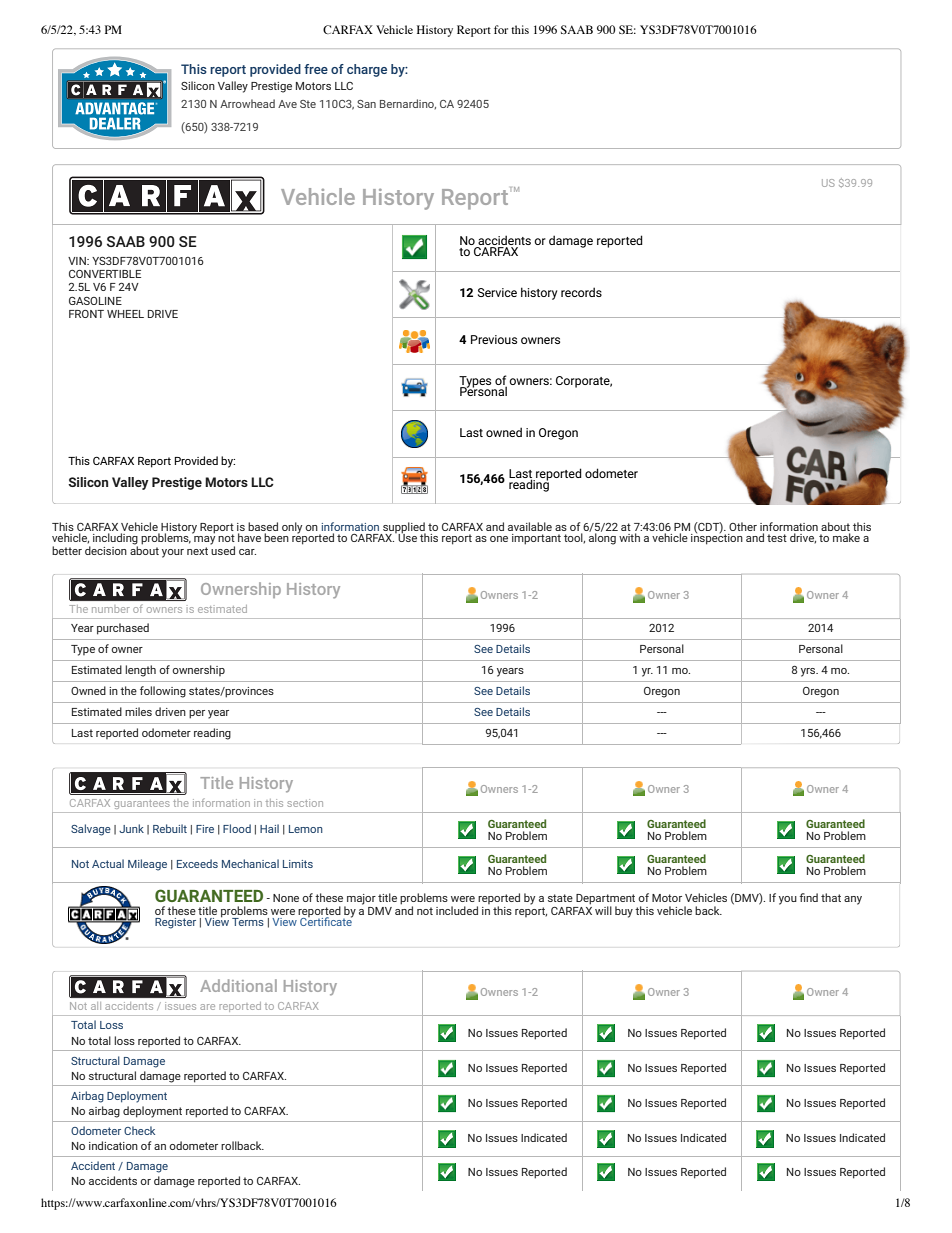 The image size is (952, 1233). What do you see at coordinates (238, 985) in the screenshot?
I see `Additional` at bounding box center [238, 985].
